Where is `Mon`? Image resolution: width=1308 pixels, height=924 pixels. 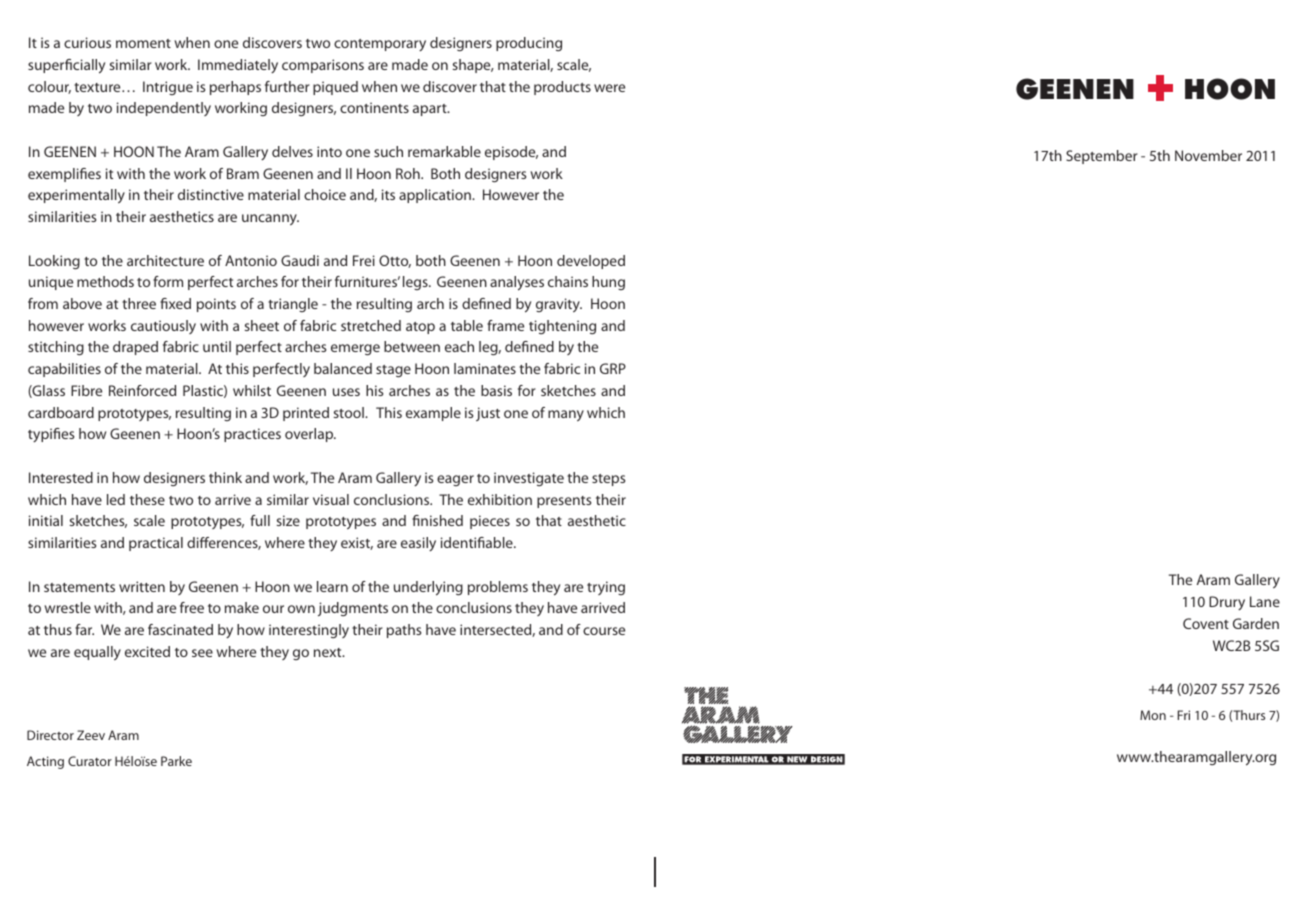 Mon is located at coordinates (1153, 715).
